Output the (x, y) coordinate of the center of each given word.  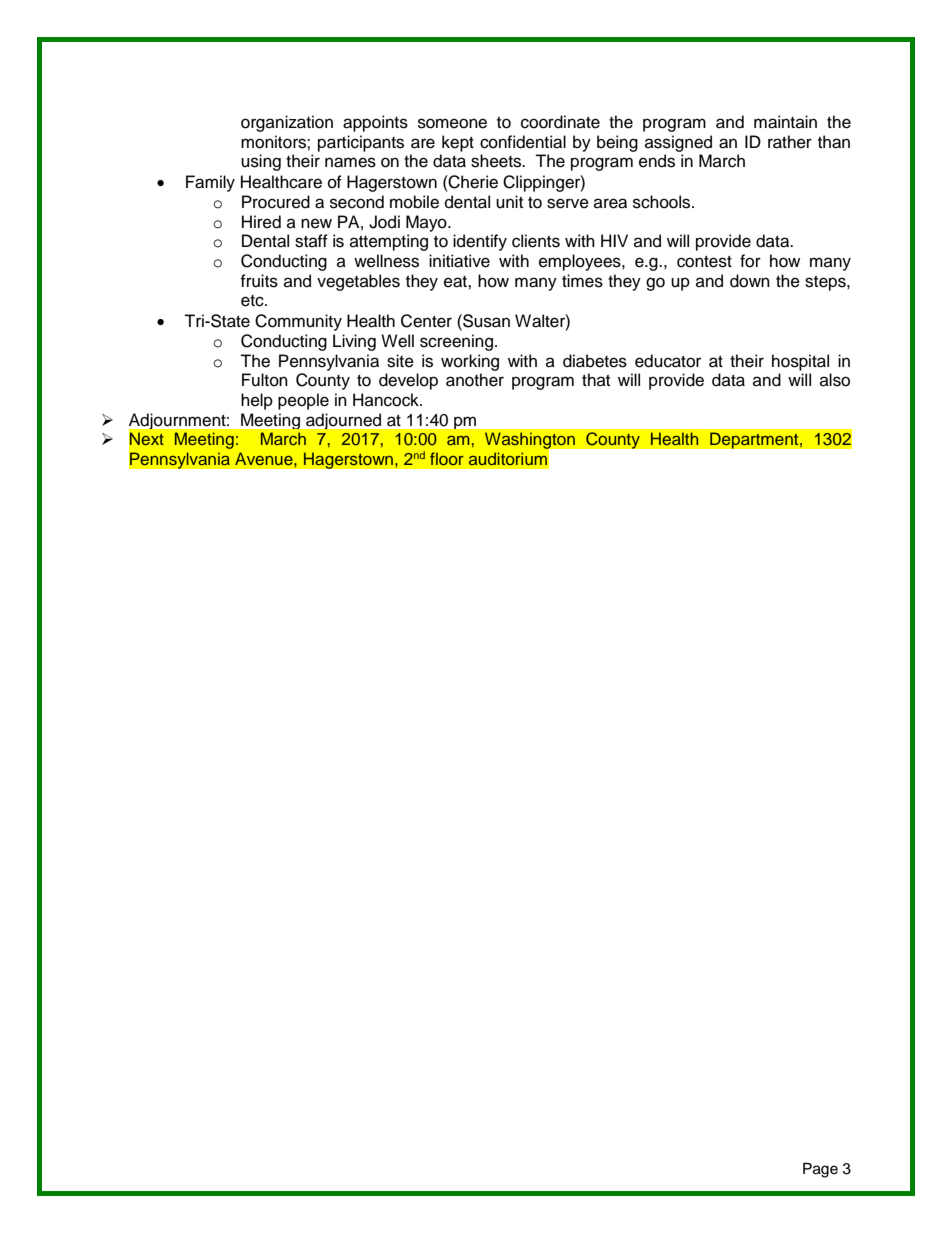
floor (447, 458)
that (596, 379)
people (303, 401)
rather (790, 142)
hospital (800, 362)
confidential (523, 142)
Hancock (387, 400)
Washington (531, 442)
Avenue (265, 458)
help (257, 401)
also (835, 380)
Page (820, 1170)
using (261, 162)
